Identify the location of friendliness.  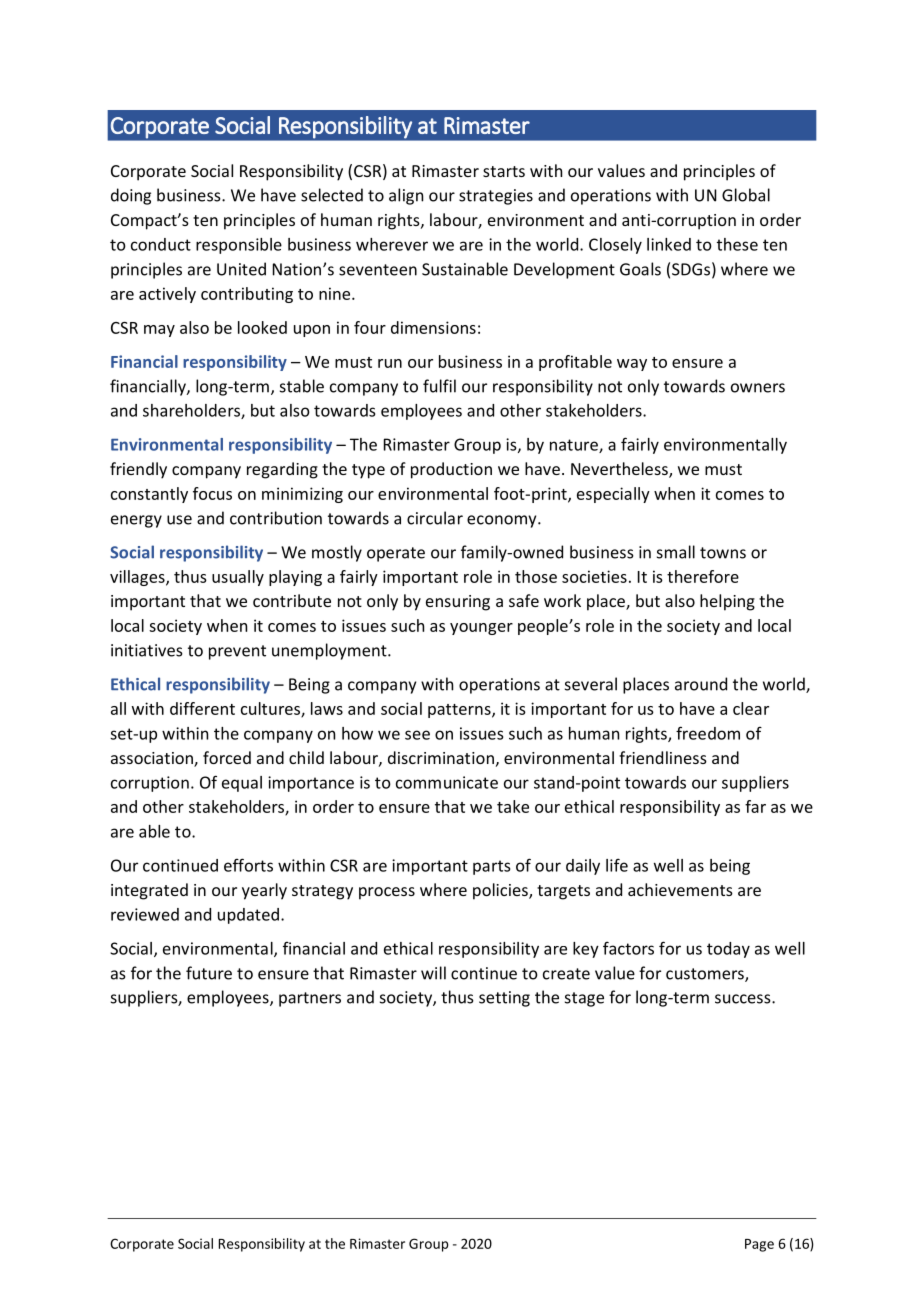
(663, 757).
